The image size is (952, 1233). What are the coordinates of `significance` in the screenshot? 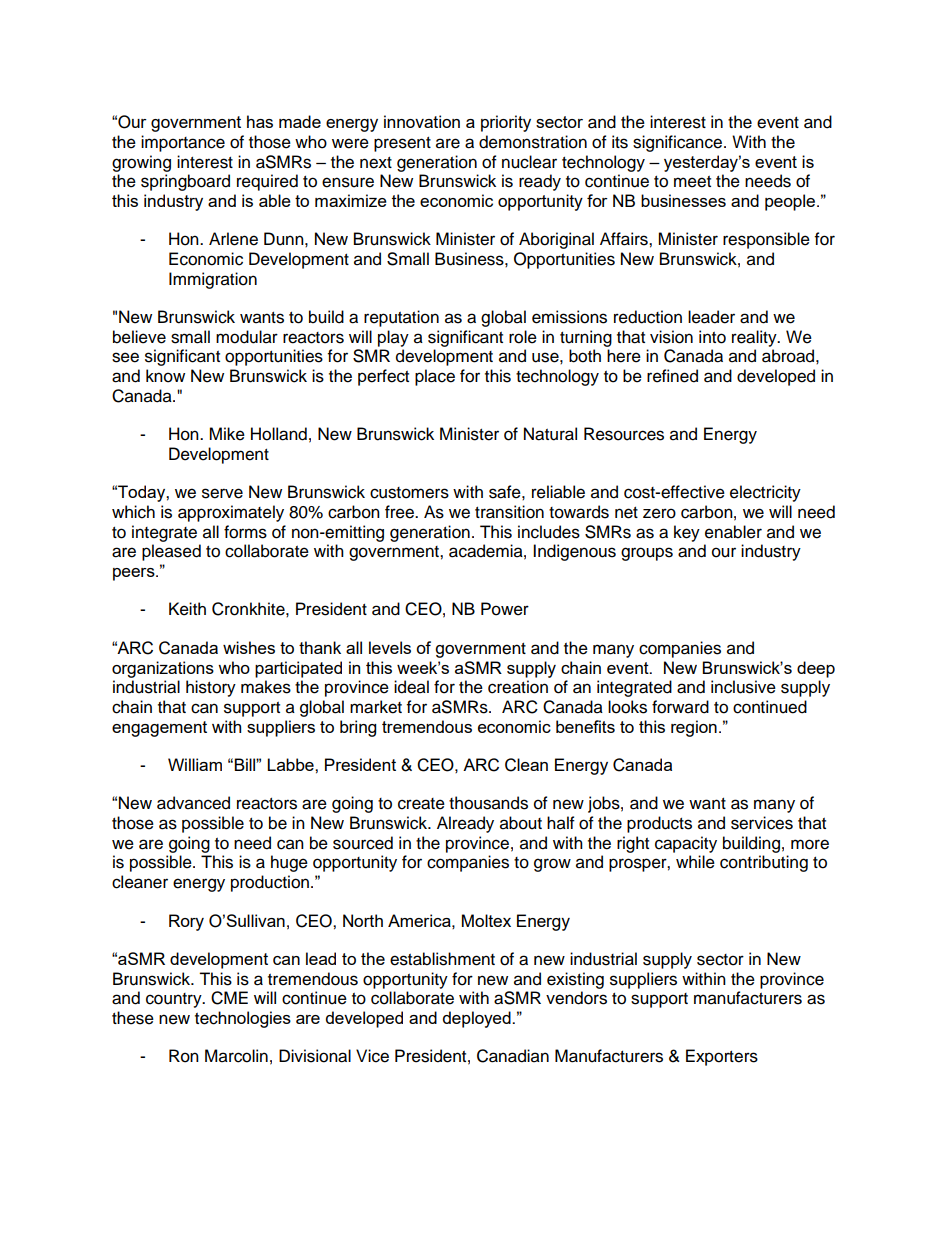 It's located at (677, 143).
